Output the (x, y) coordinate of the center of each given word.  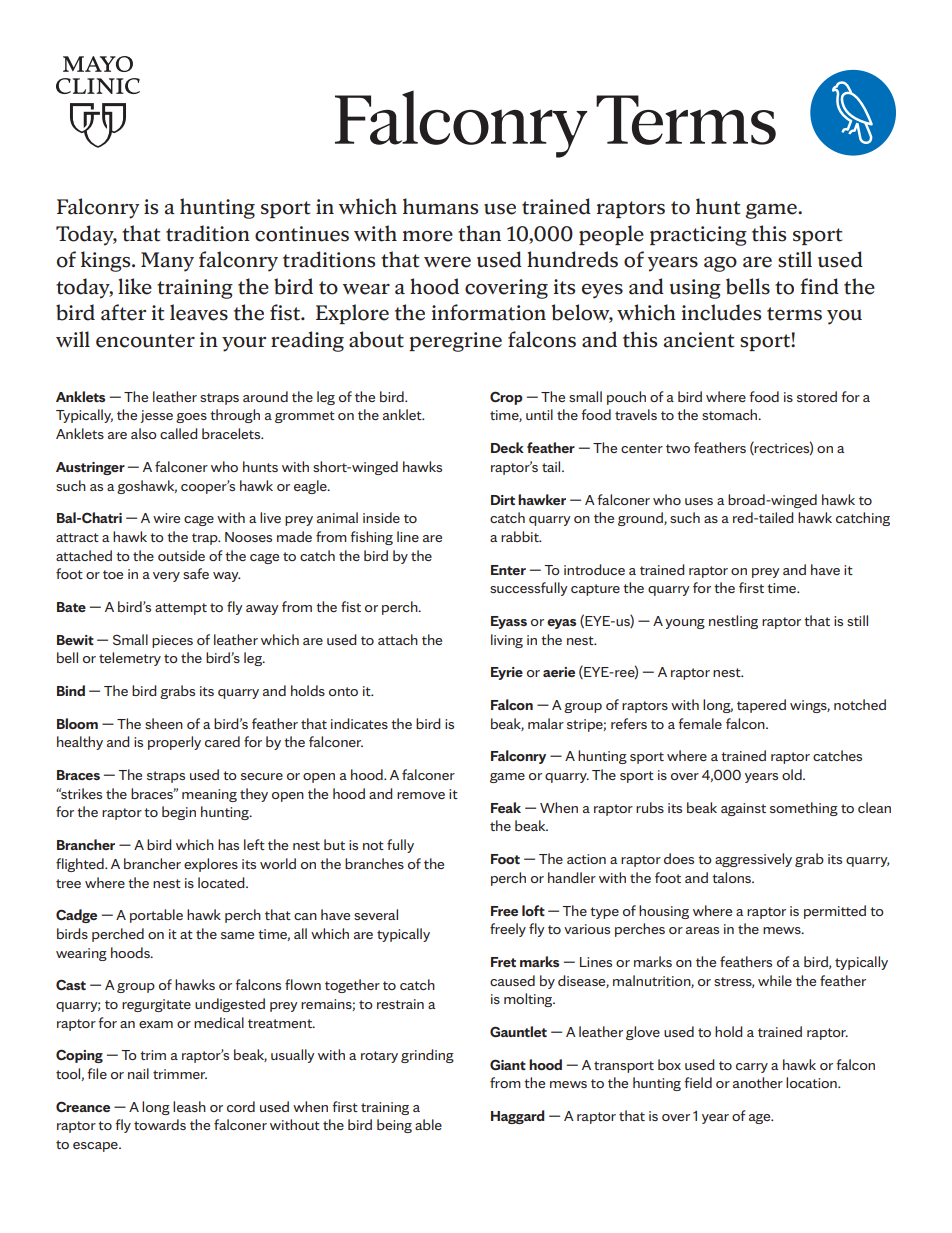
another (758, 1082)
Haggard (518, 1117)
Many (167, 262)
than (479, 233)
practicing (698, 236)
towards (160, 1124)
